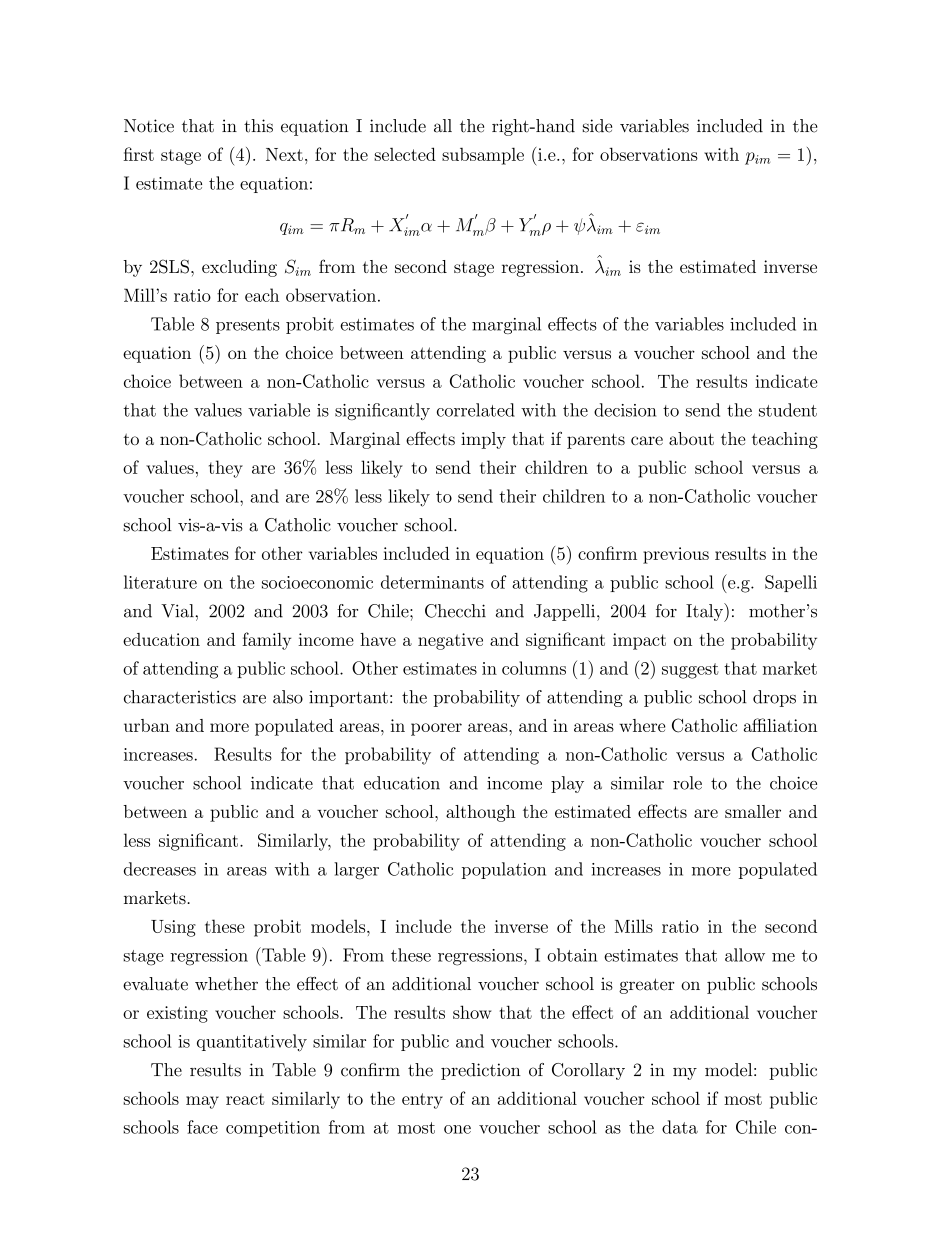 The height and width of the screenshot is (1233, 952). Describe the element at coordinates (258, 126) in the screenshot. I see `this` at that location.
